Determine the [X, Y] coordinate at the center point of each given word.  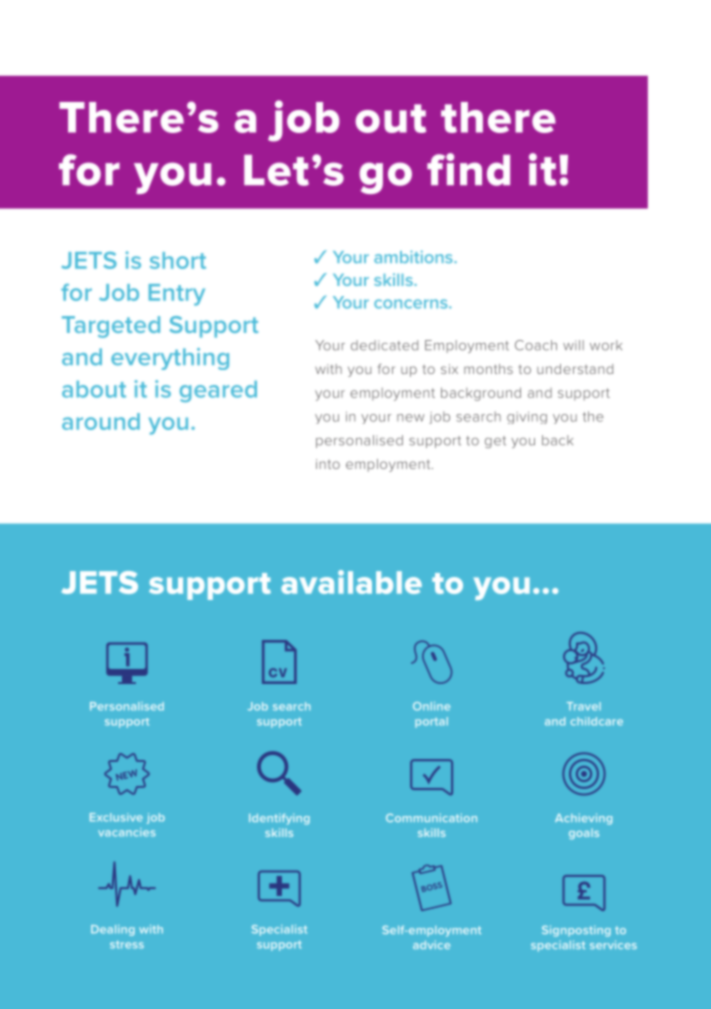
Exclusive [116, 817]
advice [431, 944]
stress [127, 945]
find [468, 169]
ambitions [414, 256]
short [178, 260]
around [101, 421]
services [613, 944]
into [328, 464]
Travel [584, 706]
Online [431, 706]
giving [527, 418]
